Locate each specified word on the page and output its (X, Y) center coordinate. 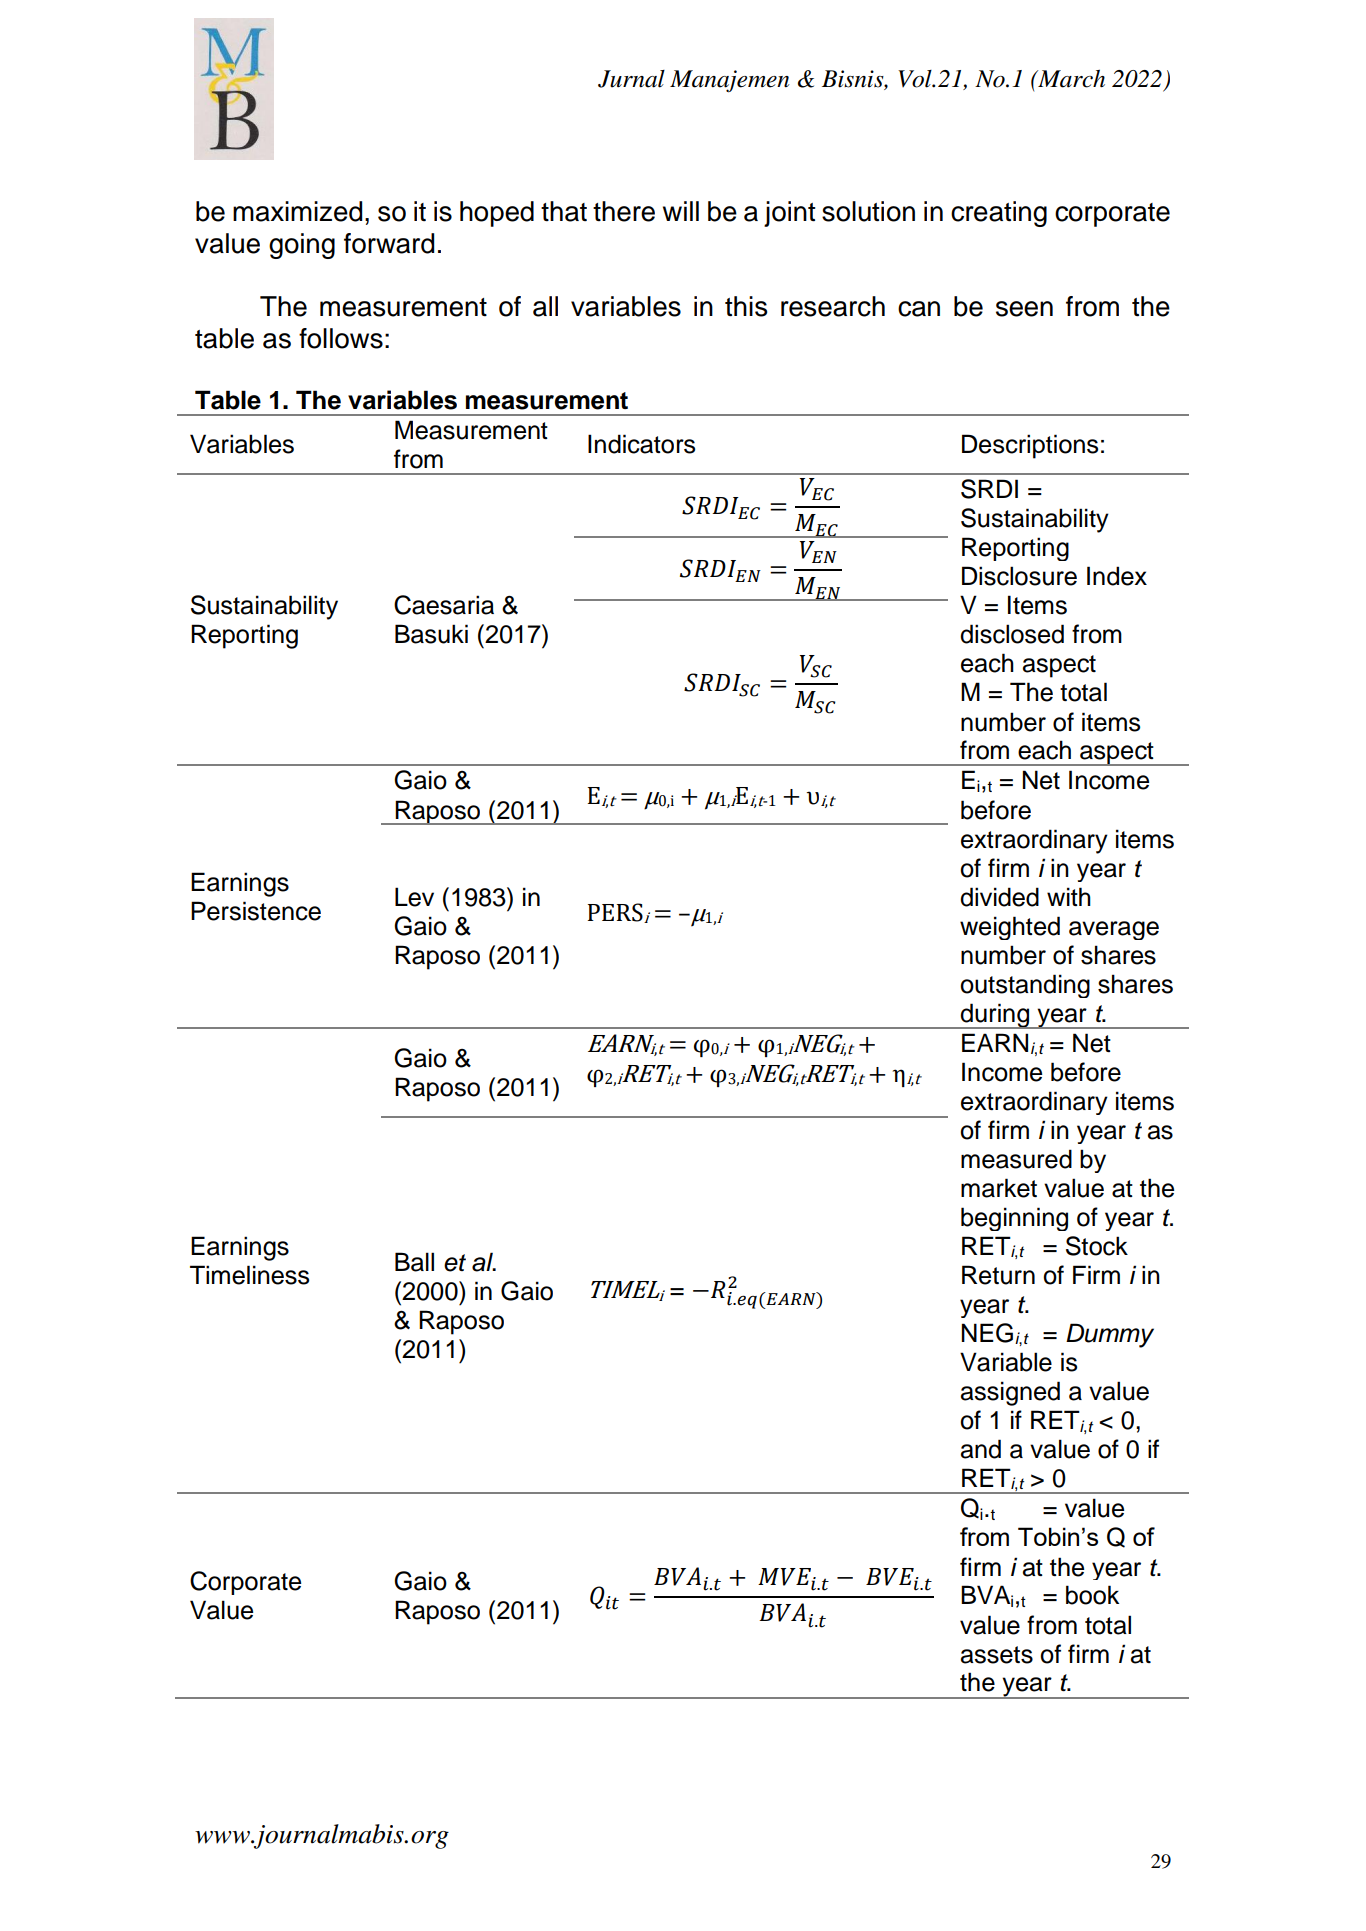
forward (389, 243)
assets (997, 1655)
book (1092, 1595)
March (1070, 78)
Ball (414, 1262)
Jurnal (631, 79)
